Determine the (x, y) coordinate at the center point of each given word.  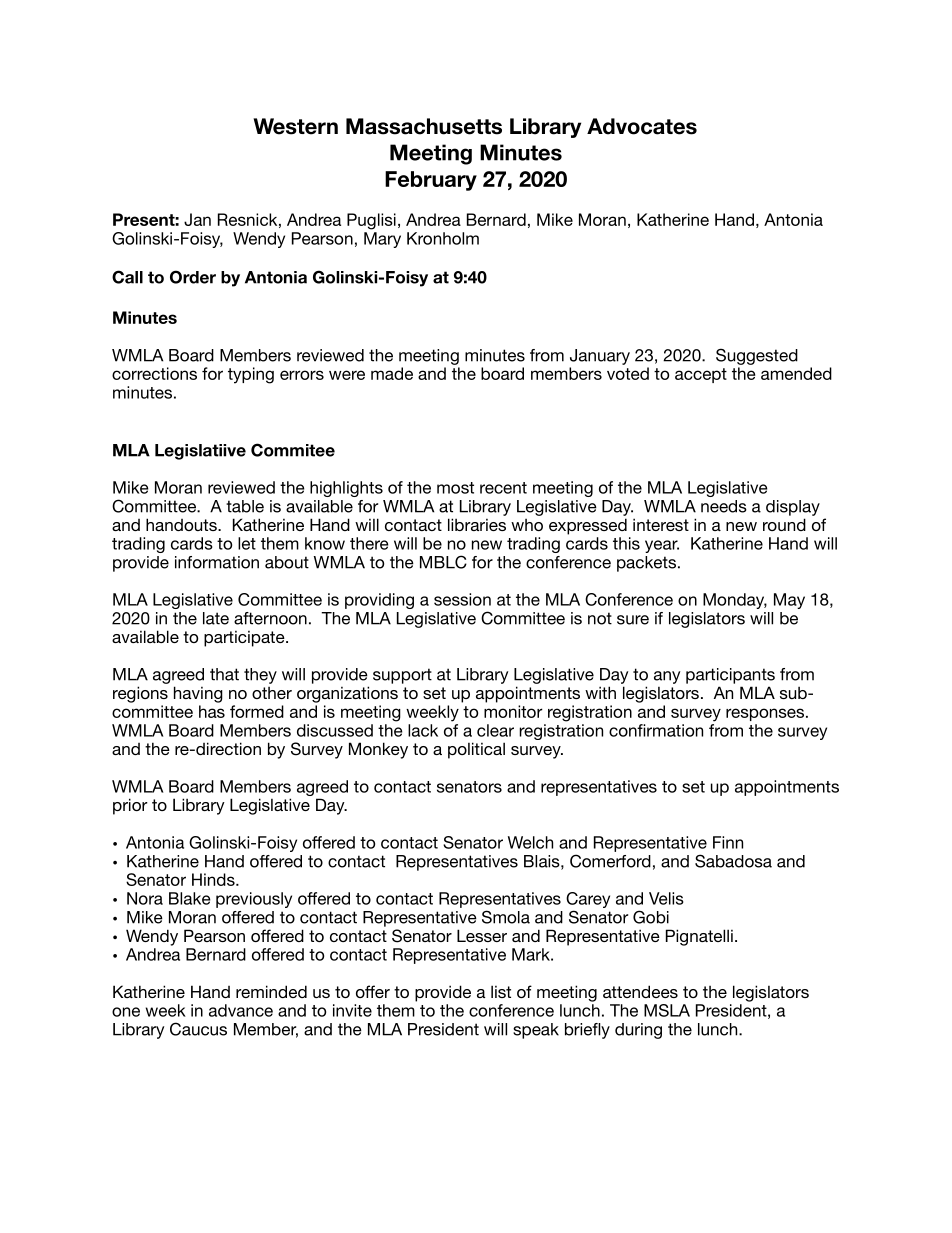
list (501, 991)
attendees (640, 991)
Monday (735, 601)
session (462, 599)
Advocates (642, 126)
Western (295, 126)
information (217, 562)
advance (241, 1010)
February (431, 181)
